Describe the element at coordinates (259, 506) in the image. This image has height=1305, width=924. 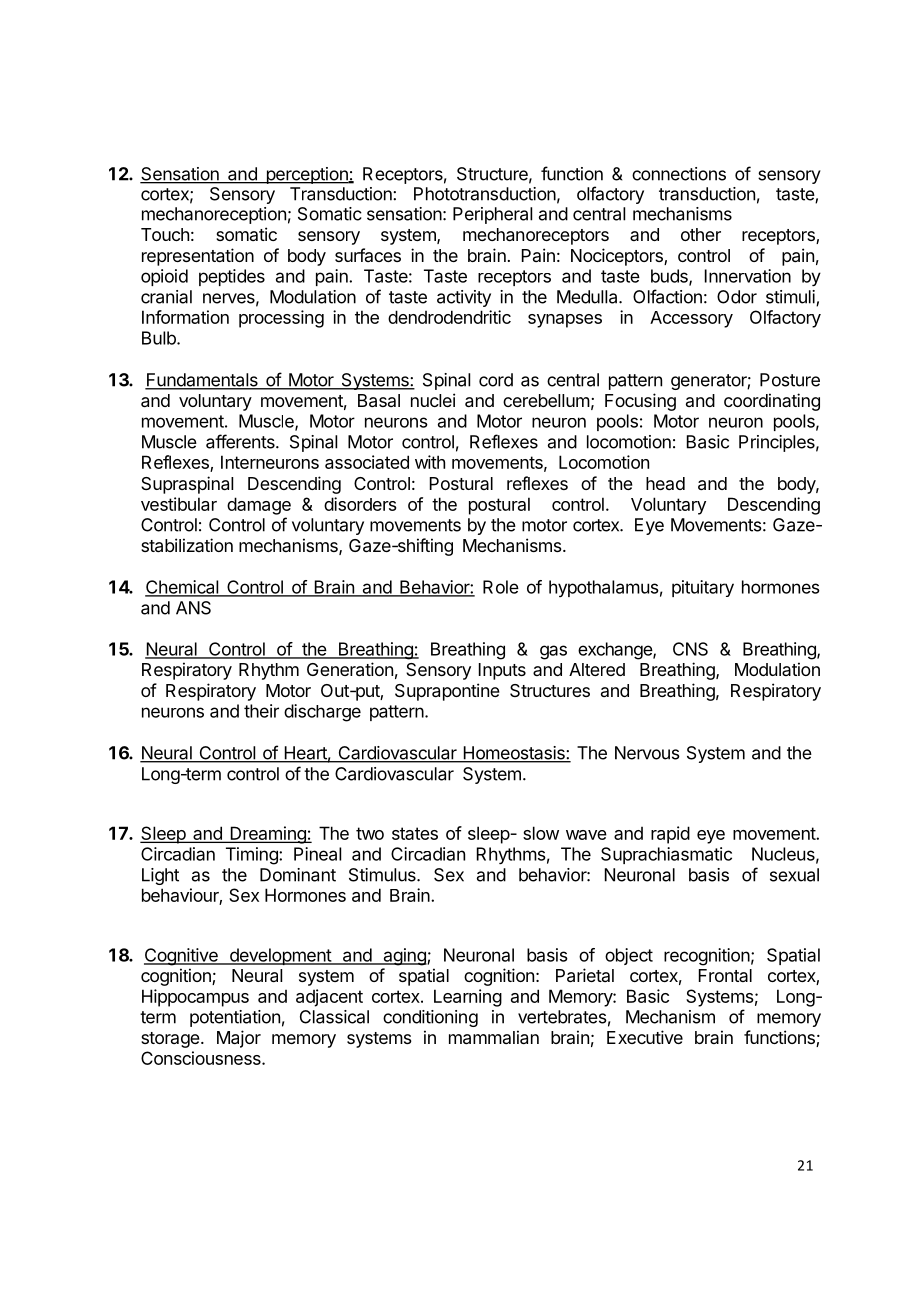
I see `damage` at that location.
